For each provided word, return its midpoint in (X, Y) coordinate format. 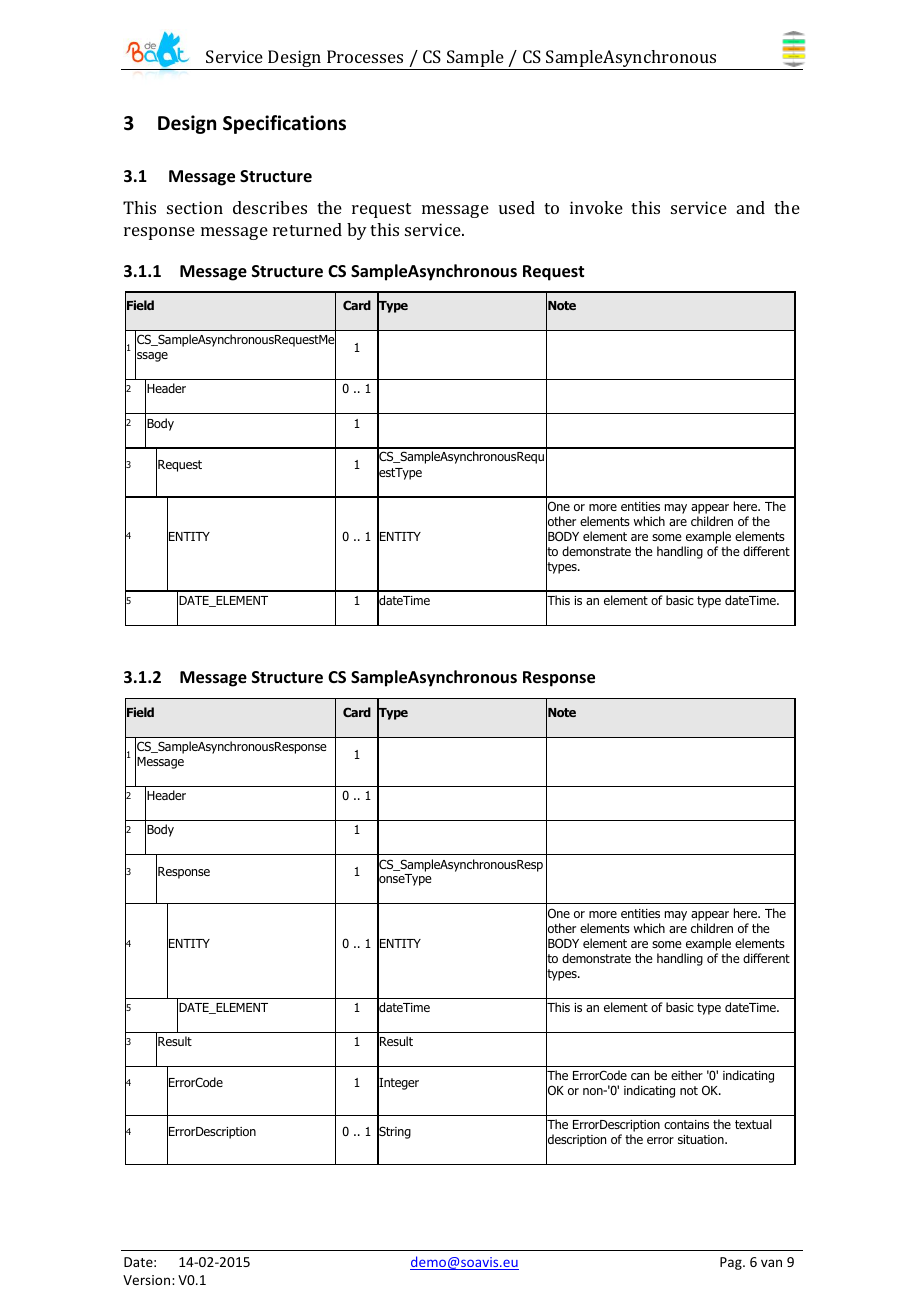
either (687, 1075)
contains (686, 1124)
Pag (732, 1263)
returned (307, 229)
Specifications (284, 124)
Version (148, 1280)
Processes (365, 56)
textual (753, 1124)
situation (702, 1139)
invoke (596, 207)
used (517, 207)
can (640, 1076)
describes (270, 207)
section (195, 207)
